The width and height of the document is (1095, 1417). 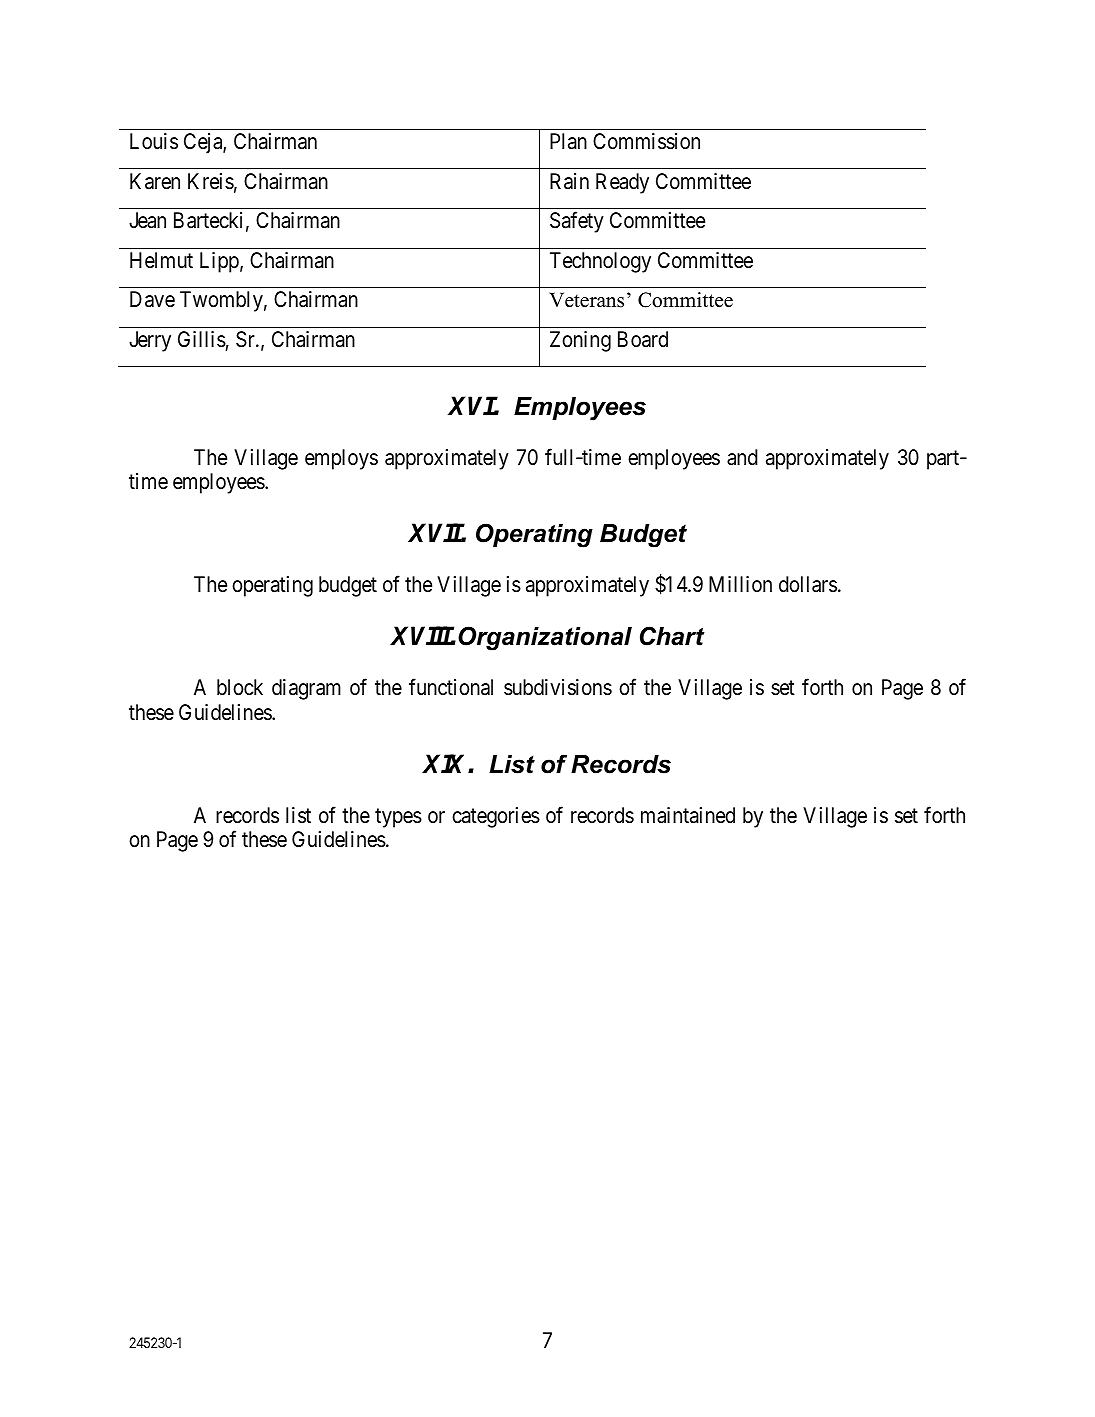 I want to click on maintained, so click(x=688, y=815).
